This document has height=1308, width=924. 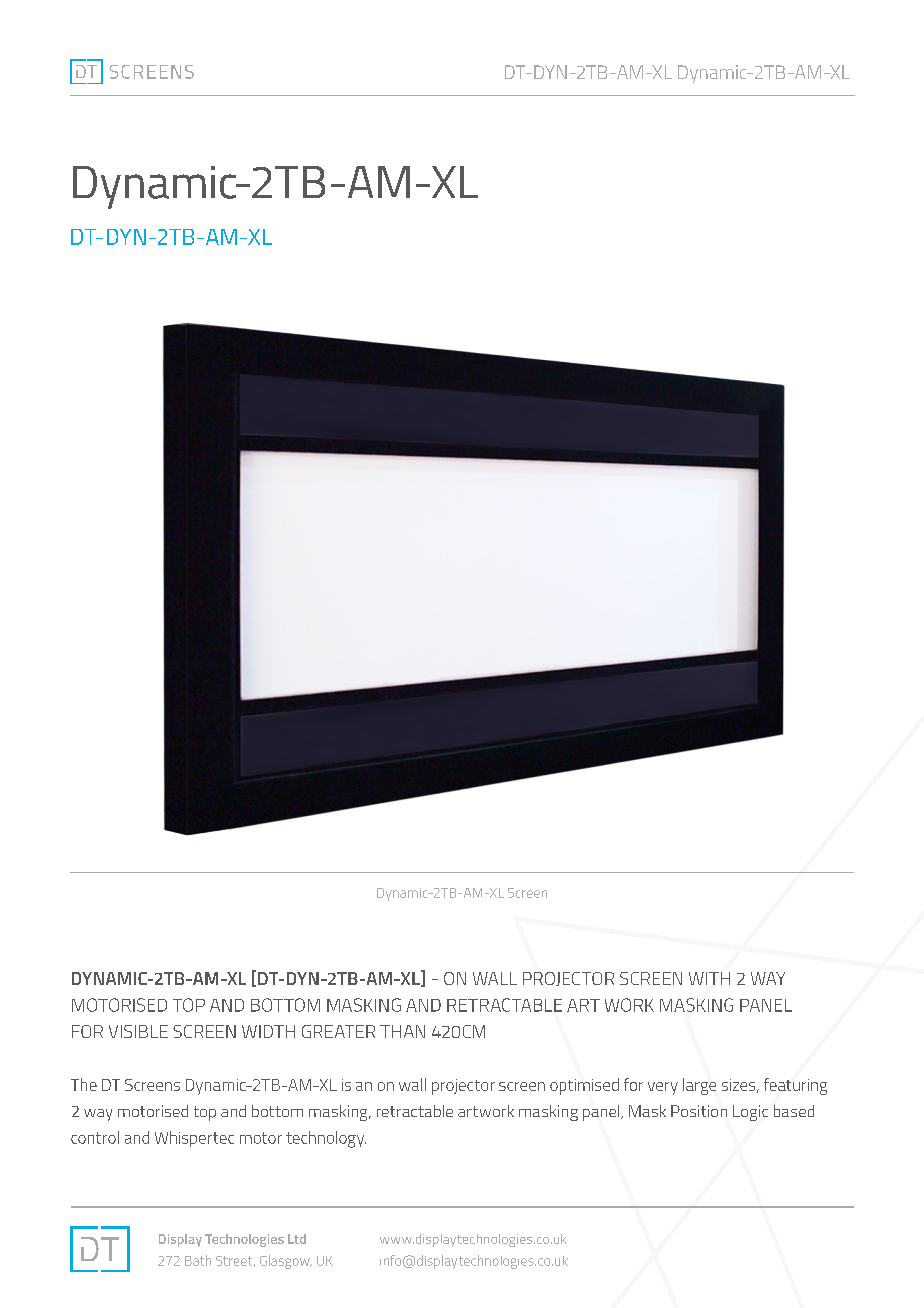 I want to click on Ltd, so click(x=297, y=1239).
